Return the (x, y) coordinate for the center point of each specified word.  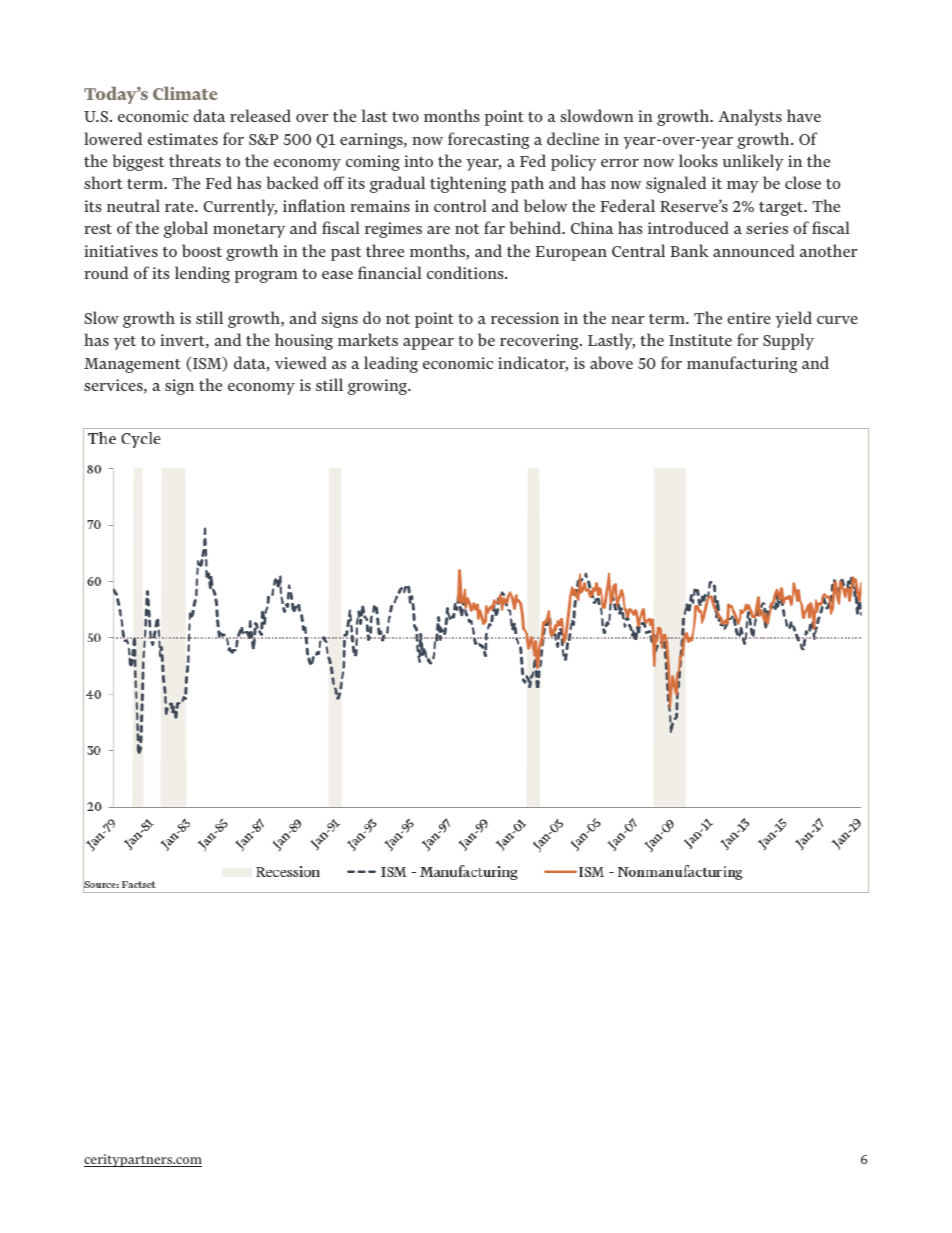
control (460, 205)
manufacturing (742, 364)
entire (749, 318)
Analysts (750, 117)
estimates (183, 139)
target (782, 209)
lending (202, 274)
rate (180, 207)
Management (132, 365)
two (405, 117)
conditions (466, 272)
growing (378, 387)
